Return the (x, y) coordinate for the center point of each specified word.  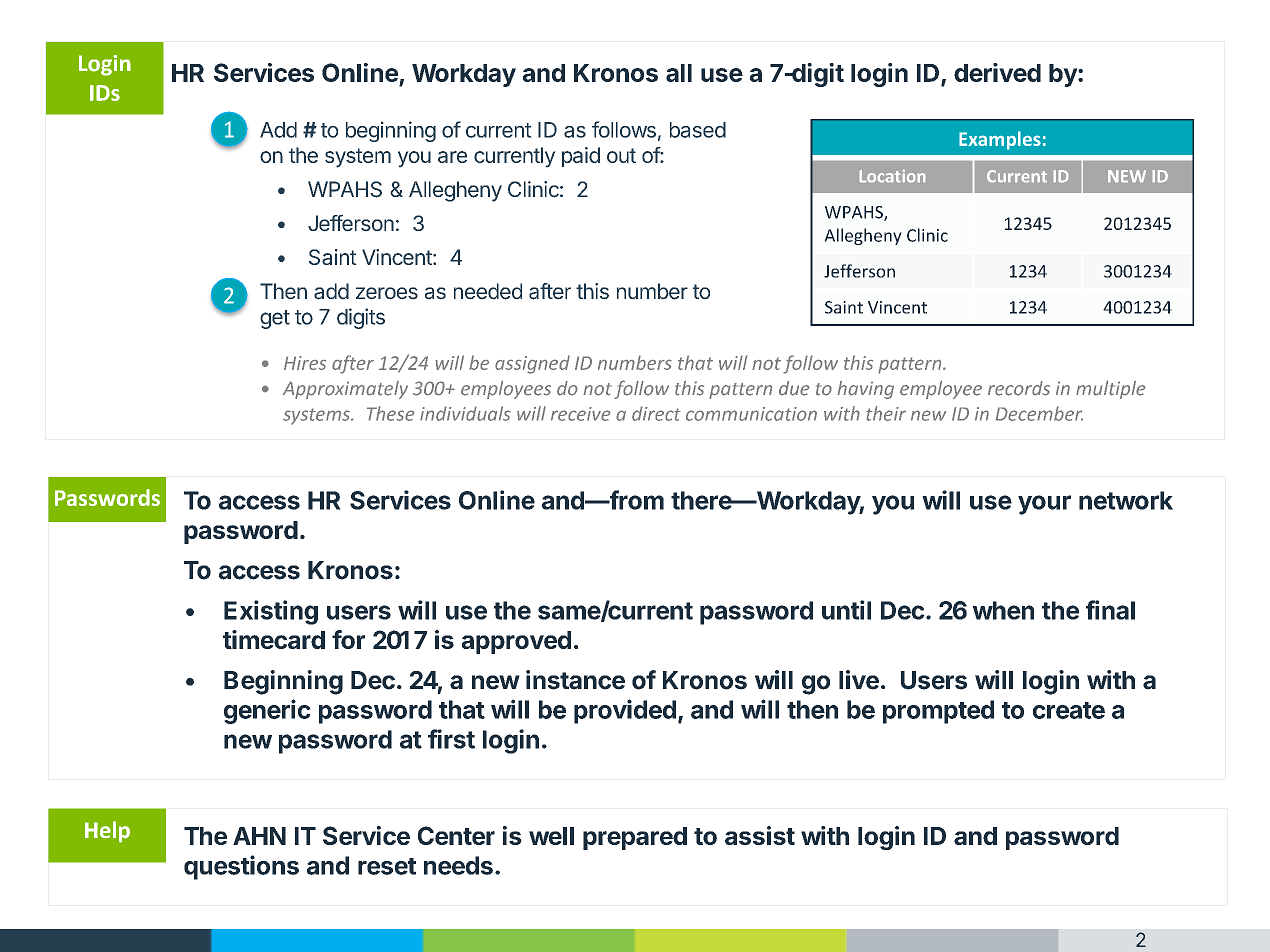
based (698, 130)
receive (580, 414)
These (390, 413)
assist (760, 835)
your (1044, 505)
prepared (635, 838)
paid (581, 157)
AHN (259, 836)
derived (997, 72)
